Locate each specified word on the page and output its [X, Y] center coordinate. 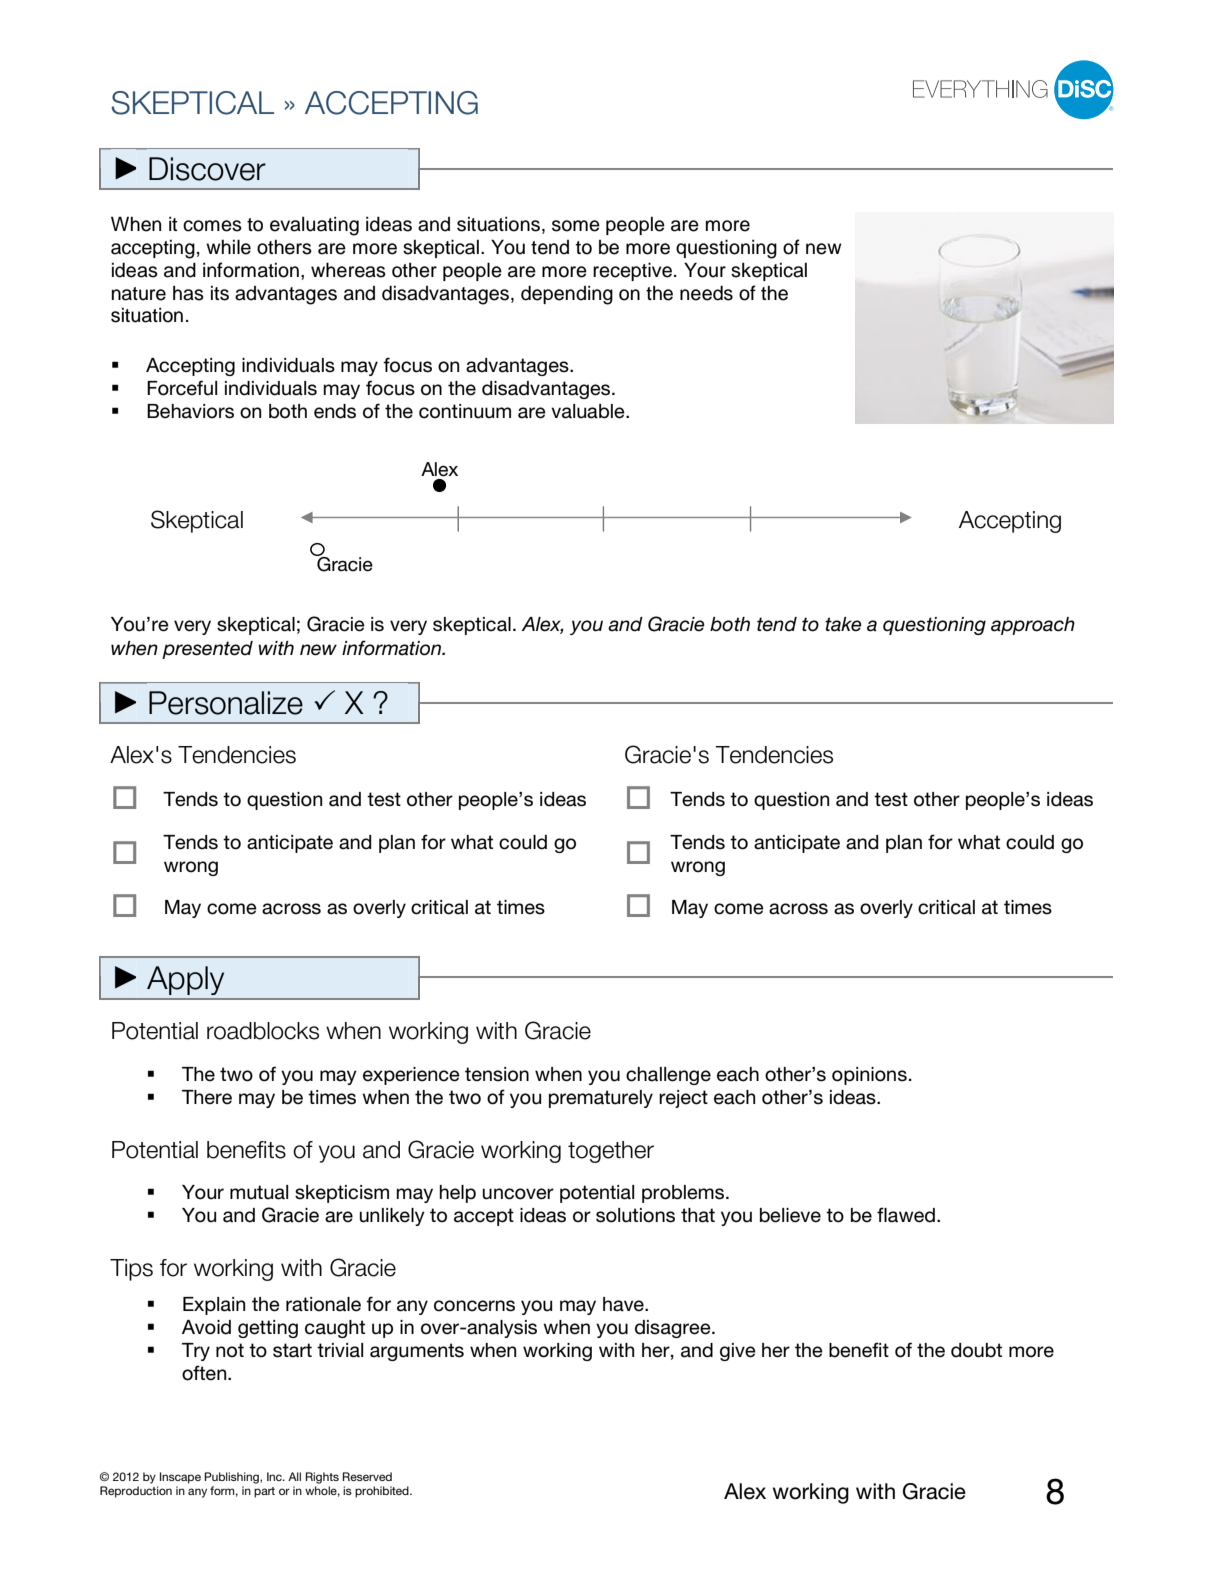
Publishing [232, 1478]
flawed [906, 1215]
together [611, 1152]
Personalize [226, 703]
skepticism [342, 1194]
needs [706, 293]
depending [567, 295]
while [228, 247]
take [843, 624]
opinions [869, 1076]
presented [207, 650]
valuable [589, 411]
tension [497, 1074]
